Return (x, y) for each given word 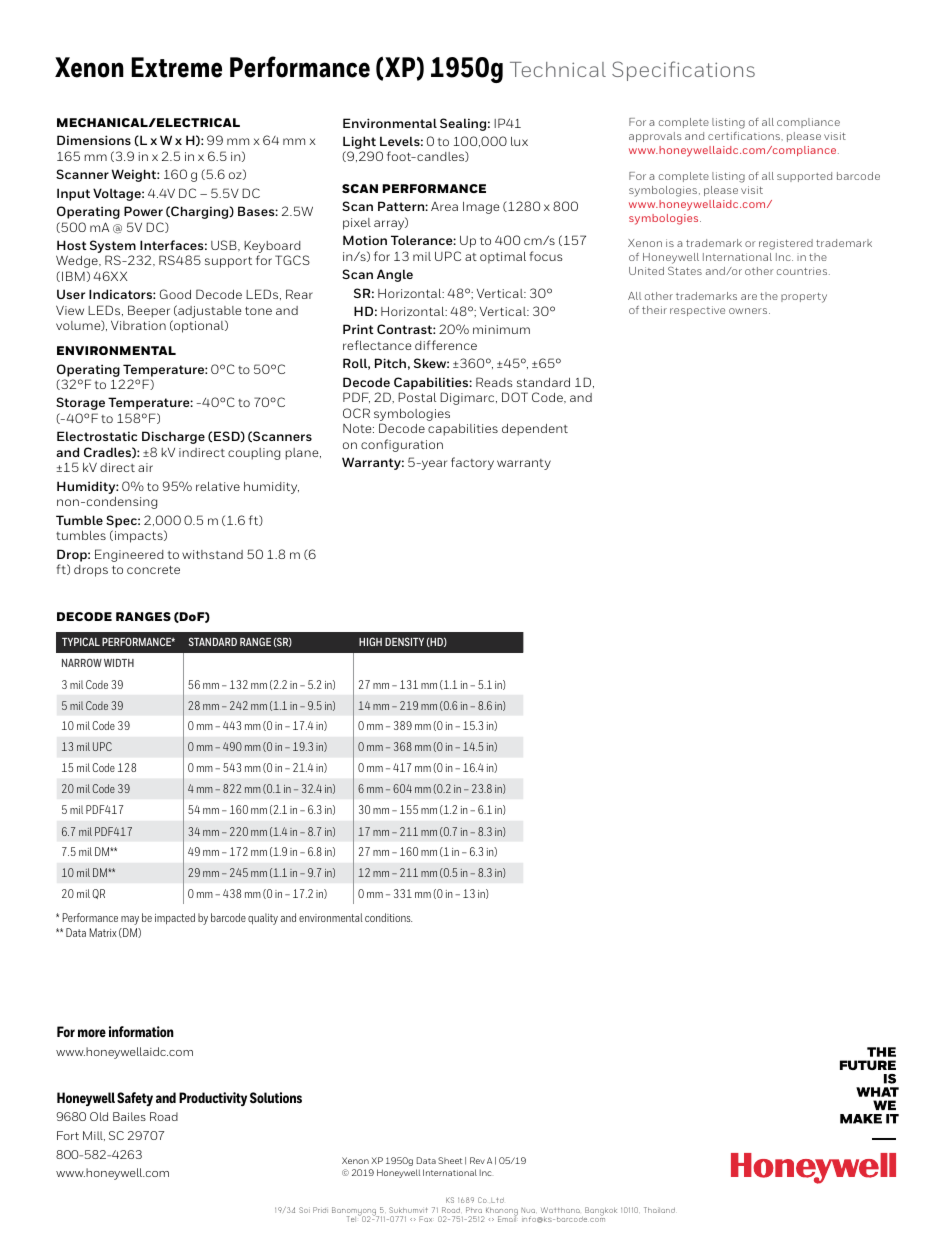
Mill (94, 1136)
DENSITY (404, 641)
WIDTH (119, 663)
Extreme (176, 67)
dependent (535, 430)
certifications (745, 136)
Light (359, 144)
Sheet (450, 1160)
